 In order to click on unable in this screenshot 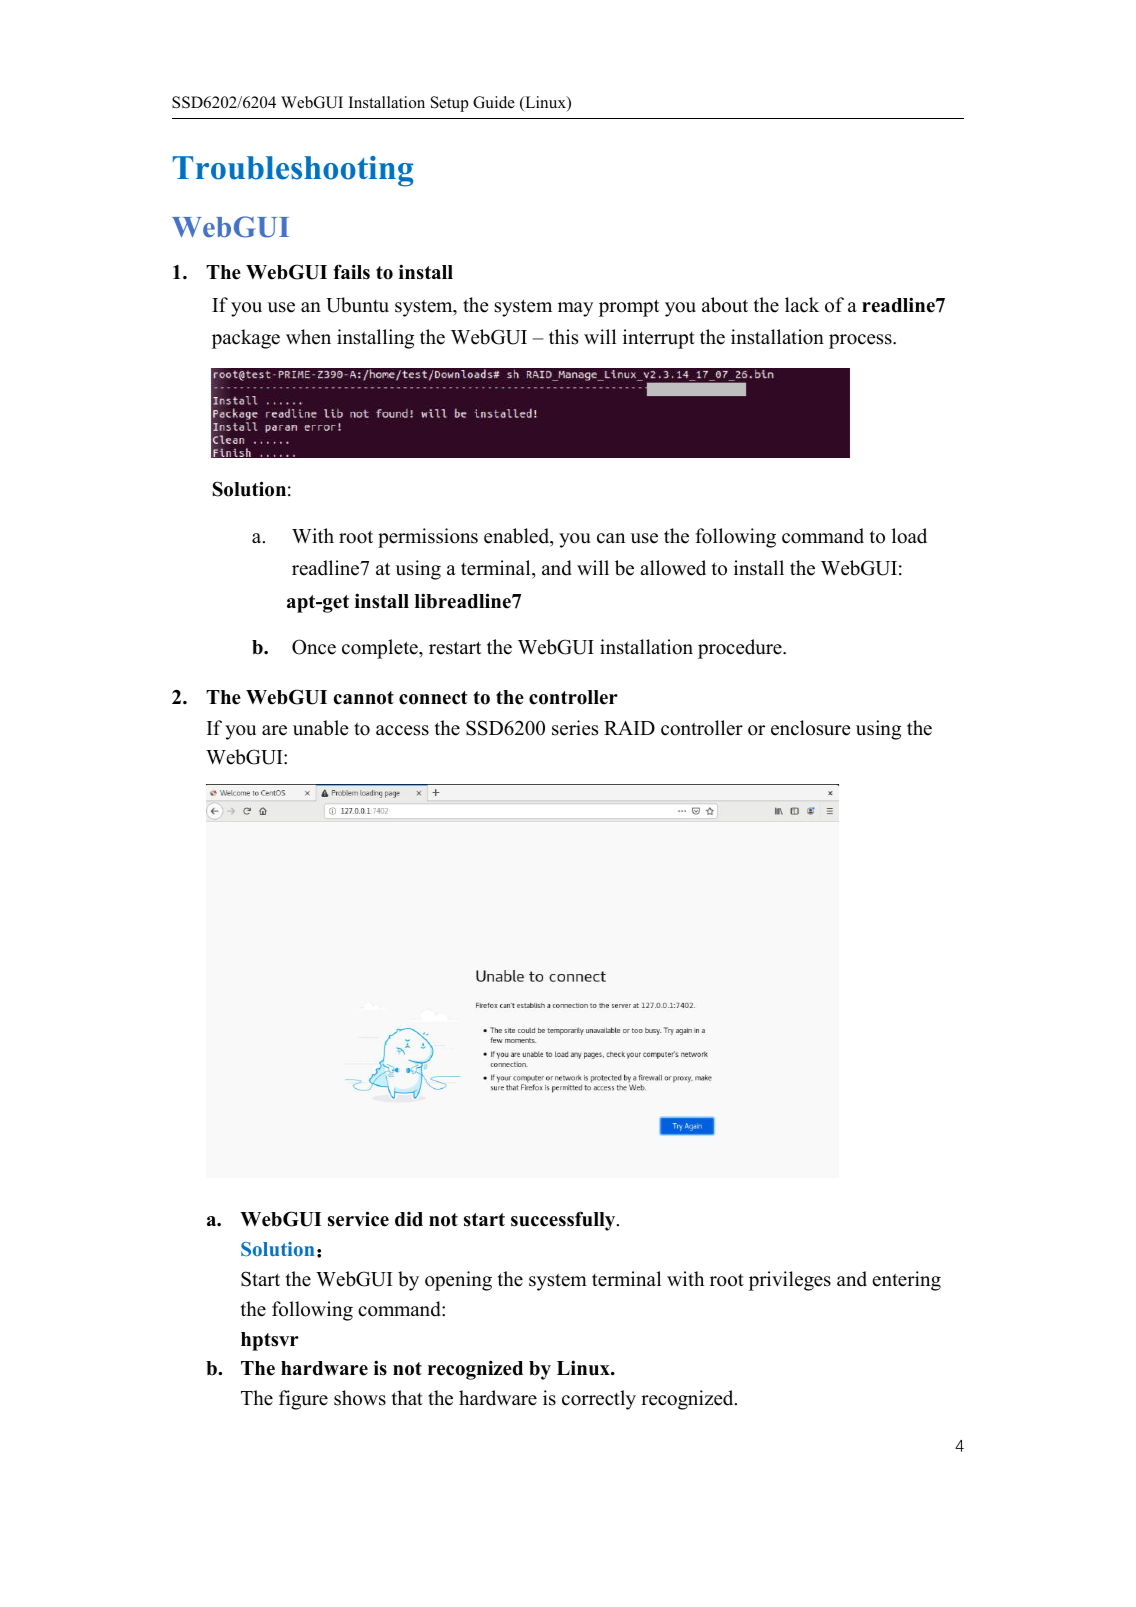, I will do `click(321, 728)`.
